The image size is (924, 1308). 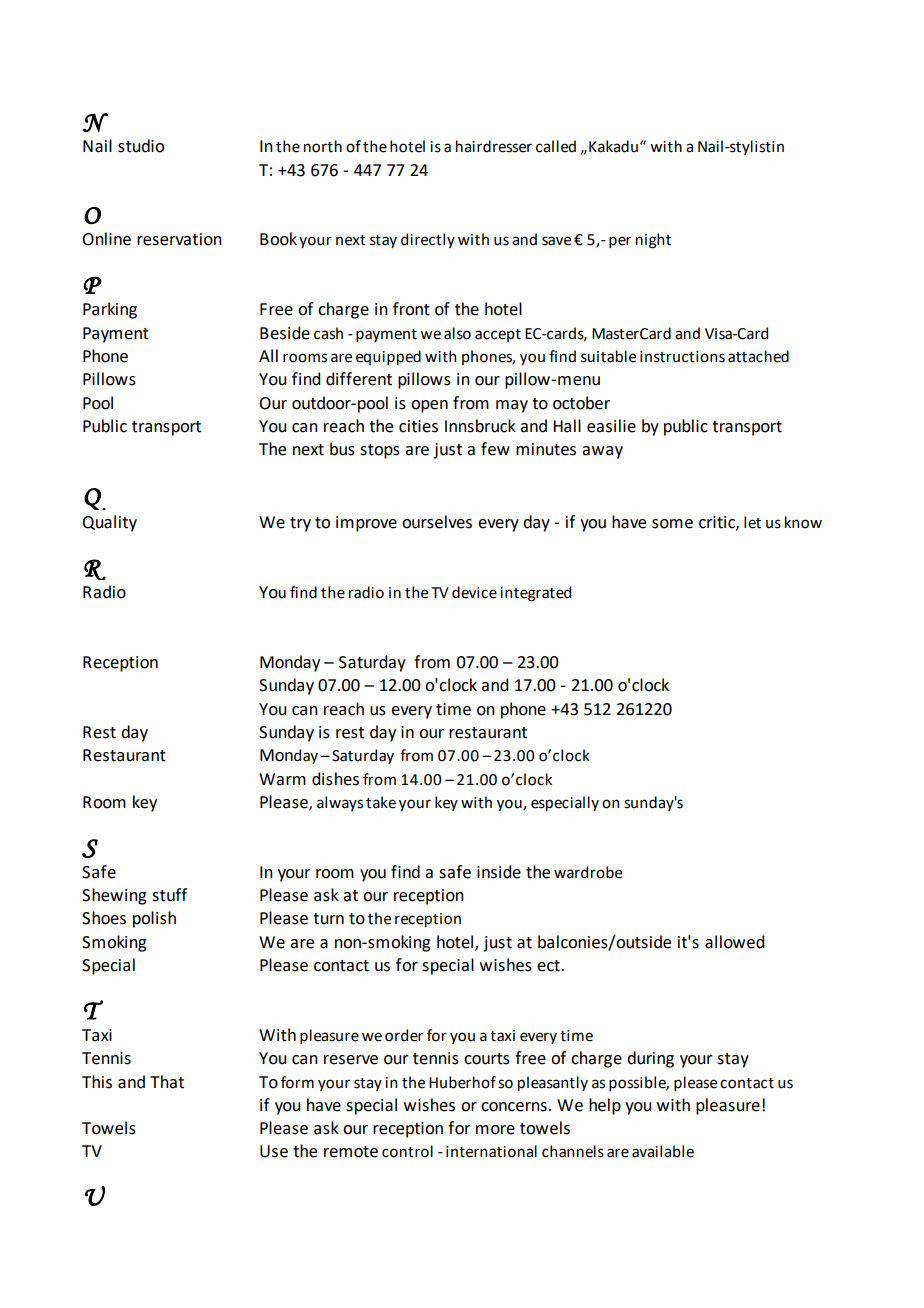 What do you see at coordinates (653, 241) in the document?
I see `night` at bounding box center [653, 241].
